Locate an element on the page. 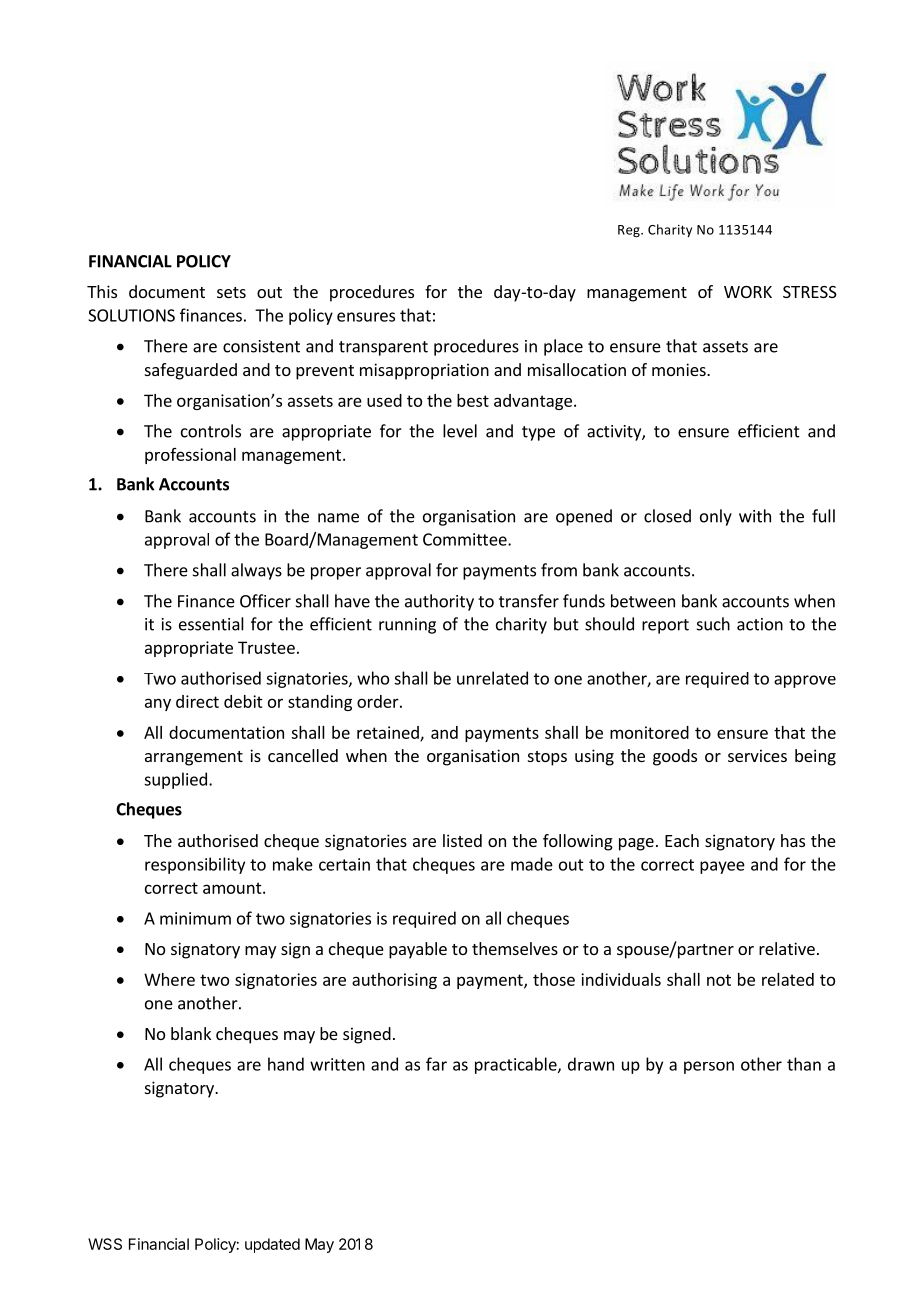 This page has height=1309, width=924. transparent is located at coordinates (383, 348).
